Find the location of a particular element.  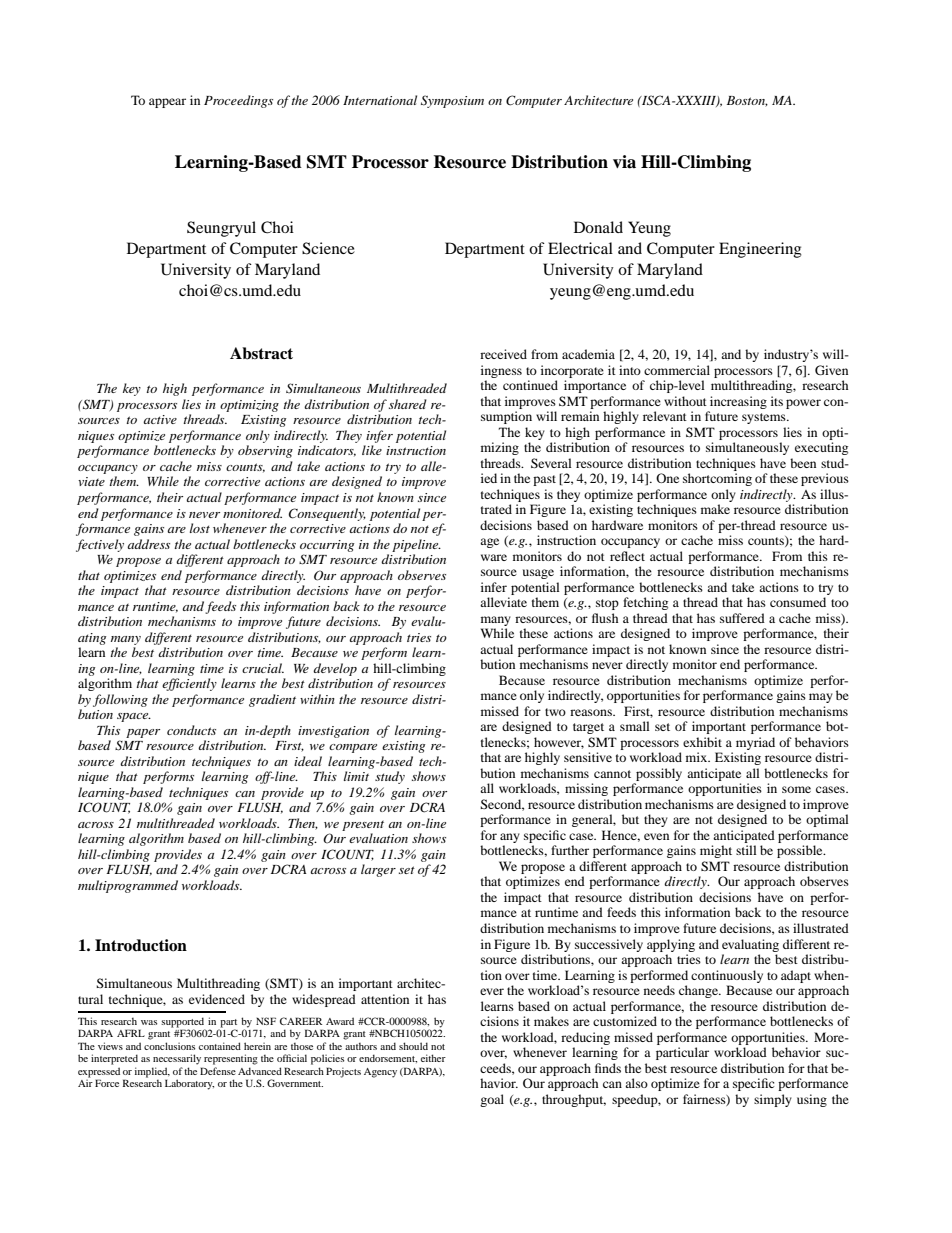

Symposium is located at coordinates (452, 101).
